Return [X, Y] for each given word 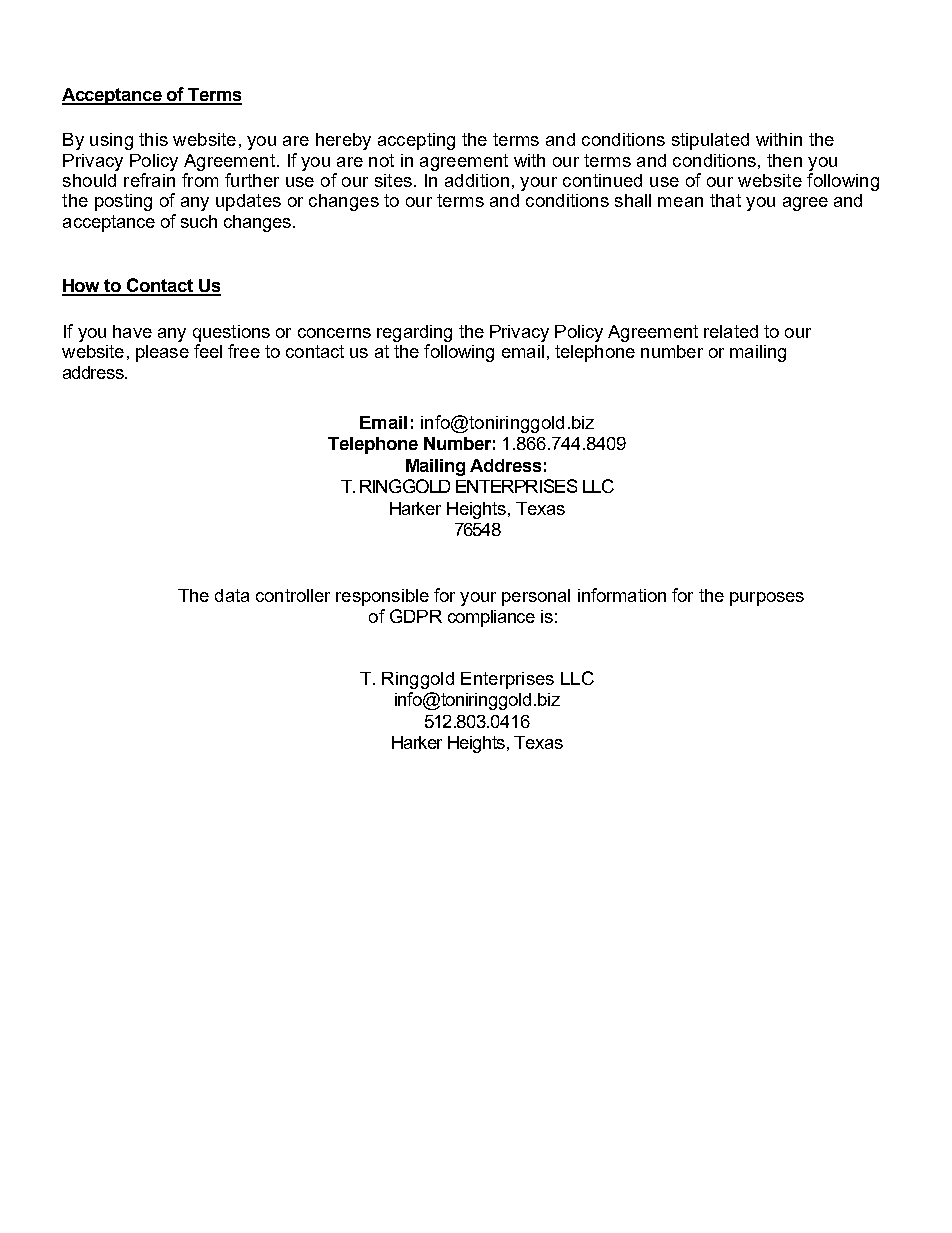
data [232, 595]
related [731, 331]
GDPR [416, 616]
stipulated [710, 141]
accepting [416, 141]
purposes [767, 599]
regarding [414, 335]
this [153, 139]
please [162, 353]
